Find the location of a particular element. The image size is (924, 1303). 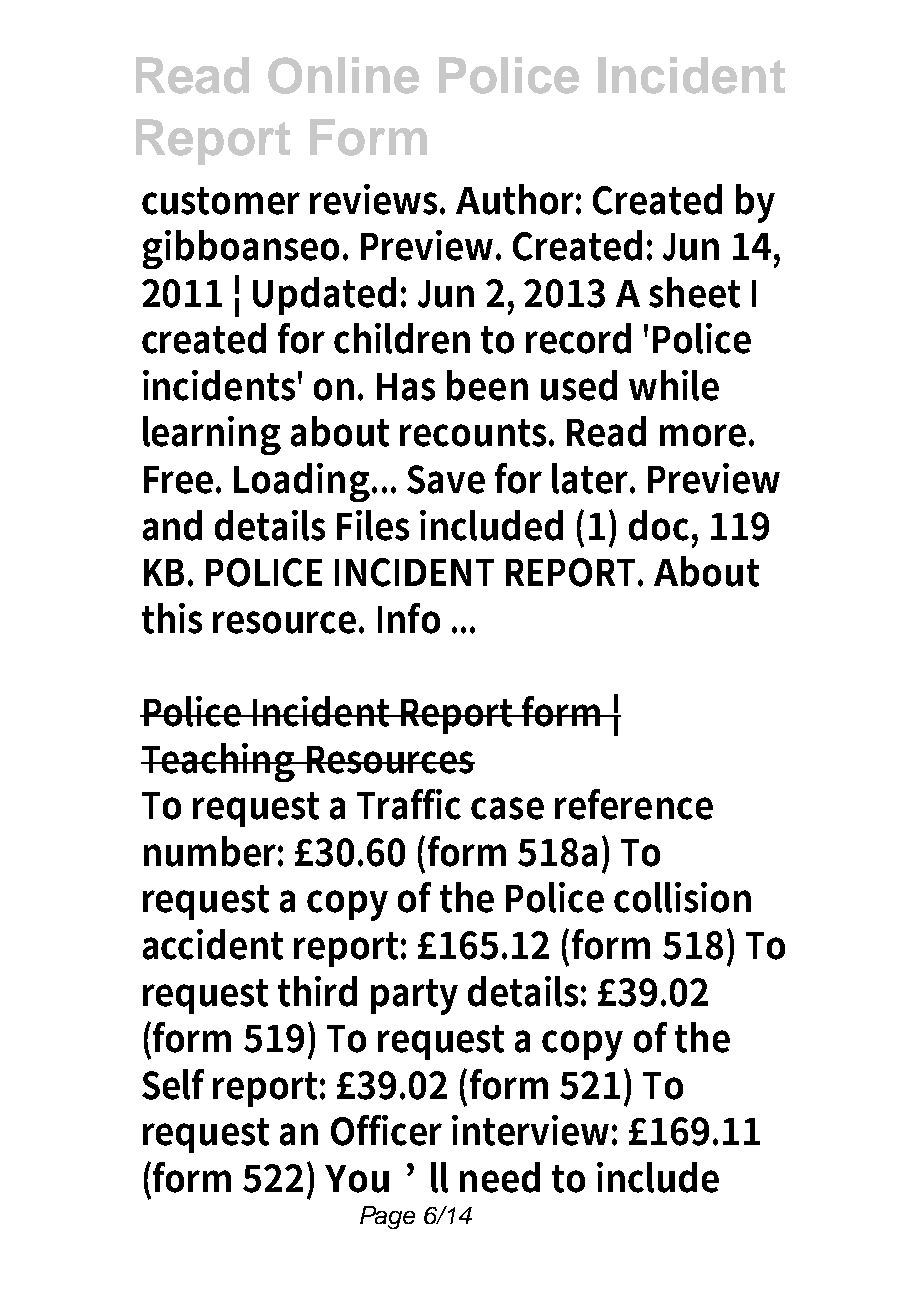

learning is located at coordinates (212, 435).
